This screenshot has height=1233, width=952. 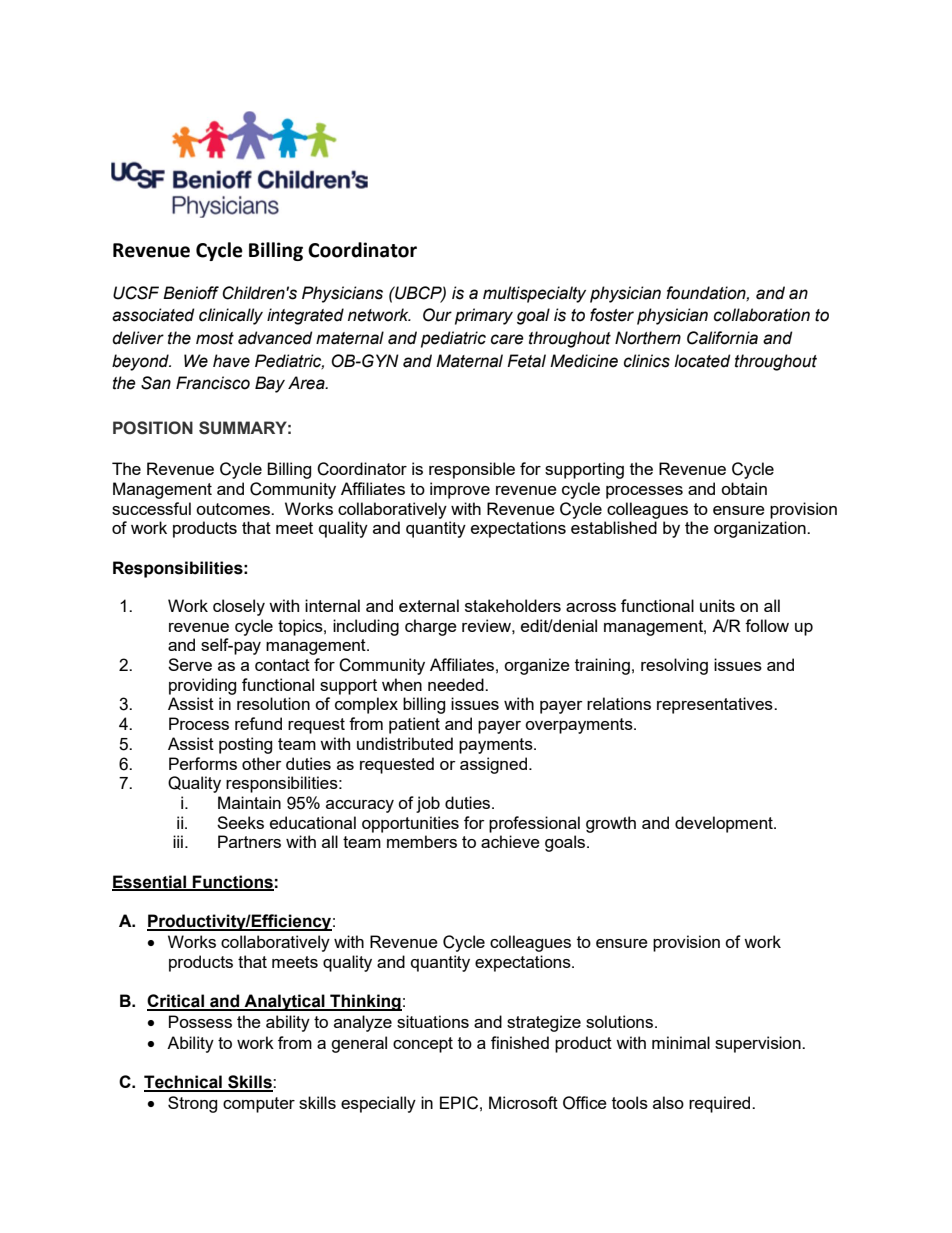 What do you see at coordinates (184, 1083) in the screenshot?
I see `Technical` at bounding box center [184, 1083].
